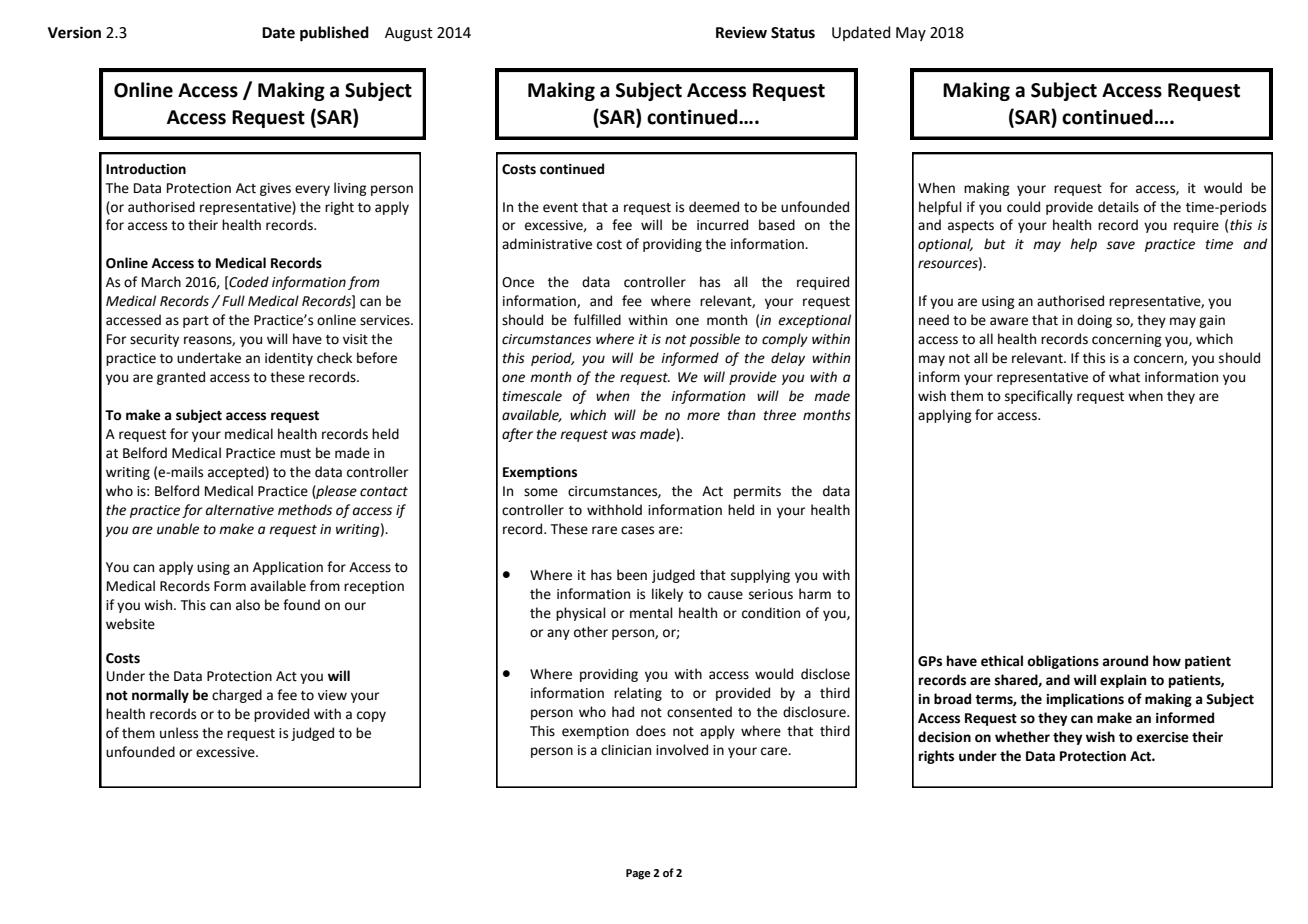 This page has width=1308, height=924. Describe the element at coordinates (1118, 207) in the page. I see `details` at that location.
